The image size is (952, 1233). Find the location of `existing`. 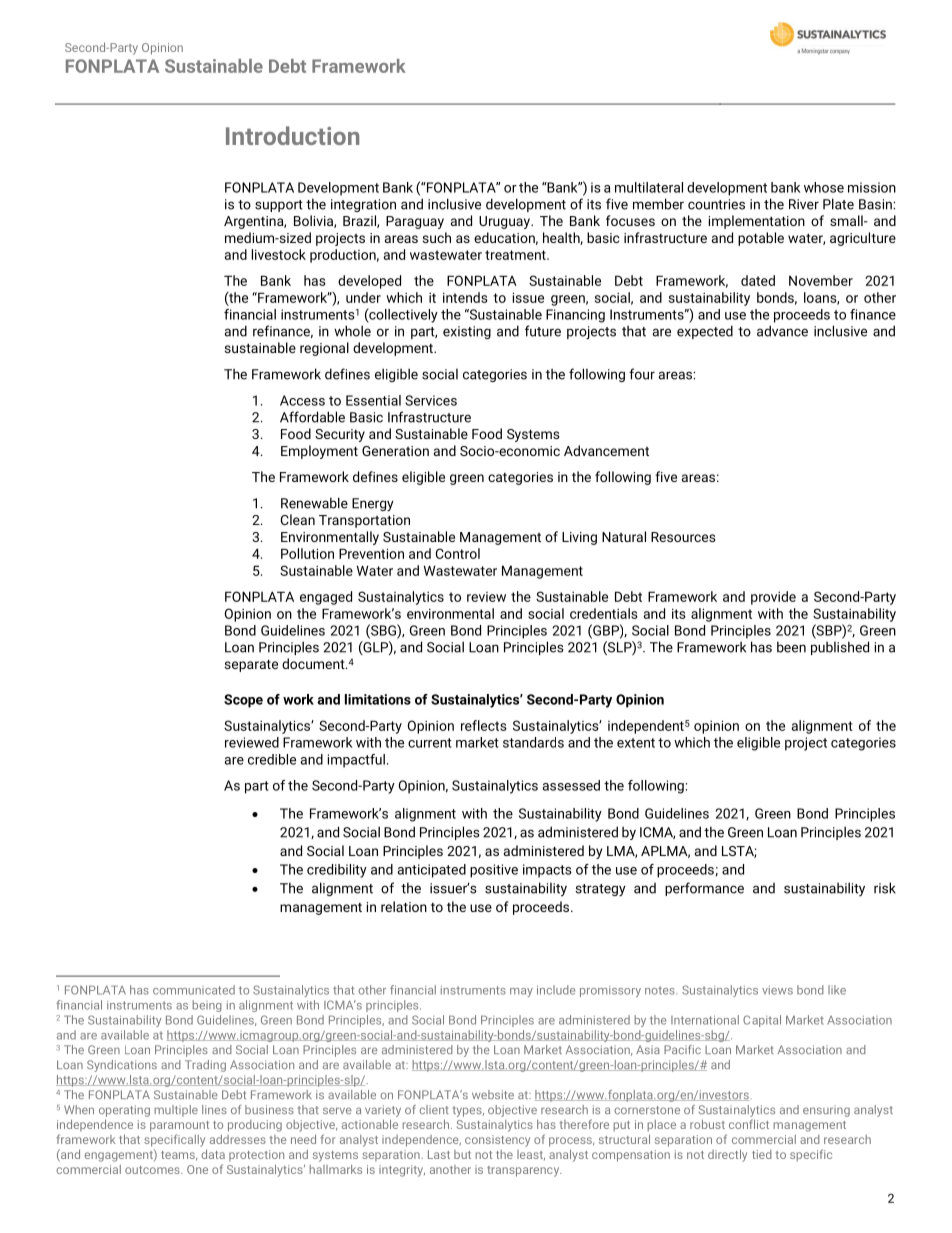

existing is located at coordinates (467, 332).
